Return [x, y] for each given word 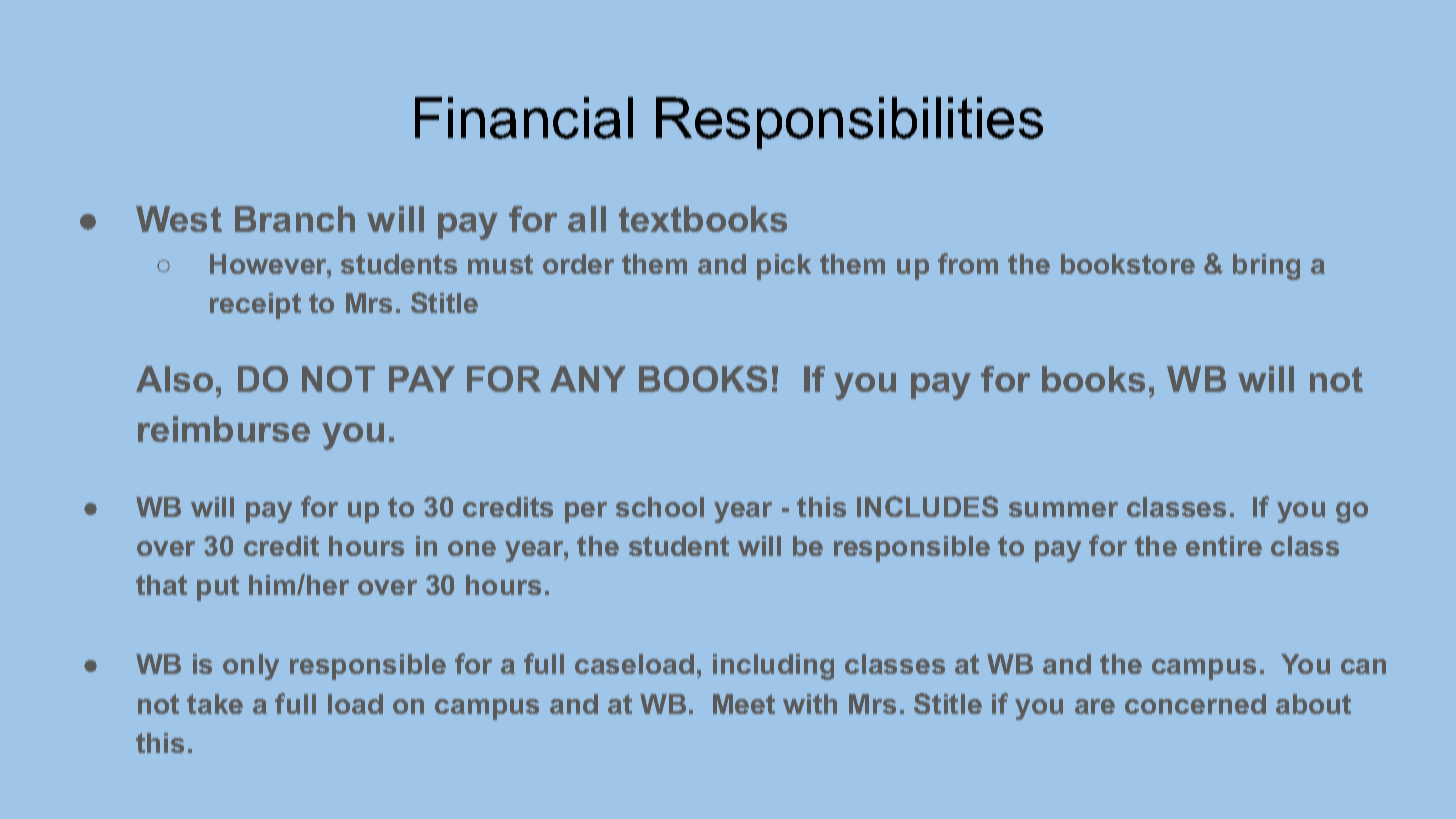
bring [1266, 267]
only [251, 667]
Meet [744, 704]
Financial [524, 118]
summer [1063, 509]
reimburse [224, 429]
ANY [588, 379]
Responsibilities [849, 123]
